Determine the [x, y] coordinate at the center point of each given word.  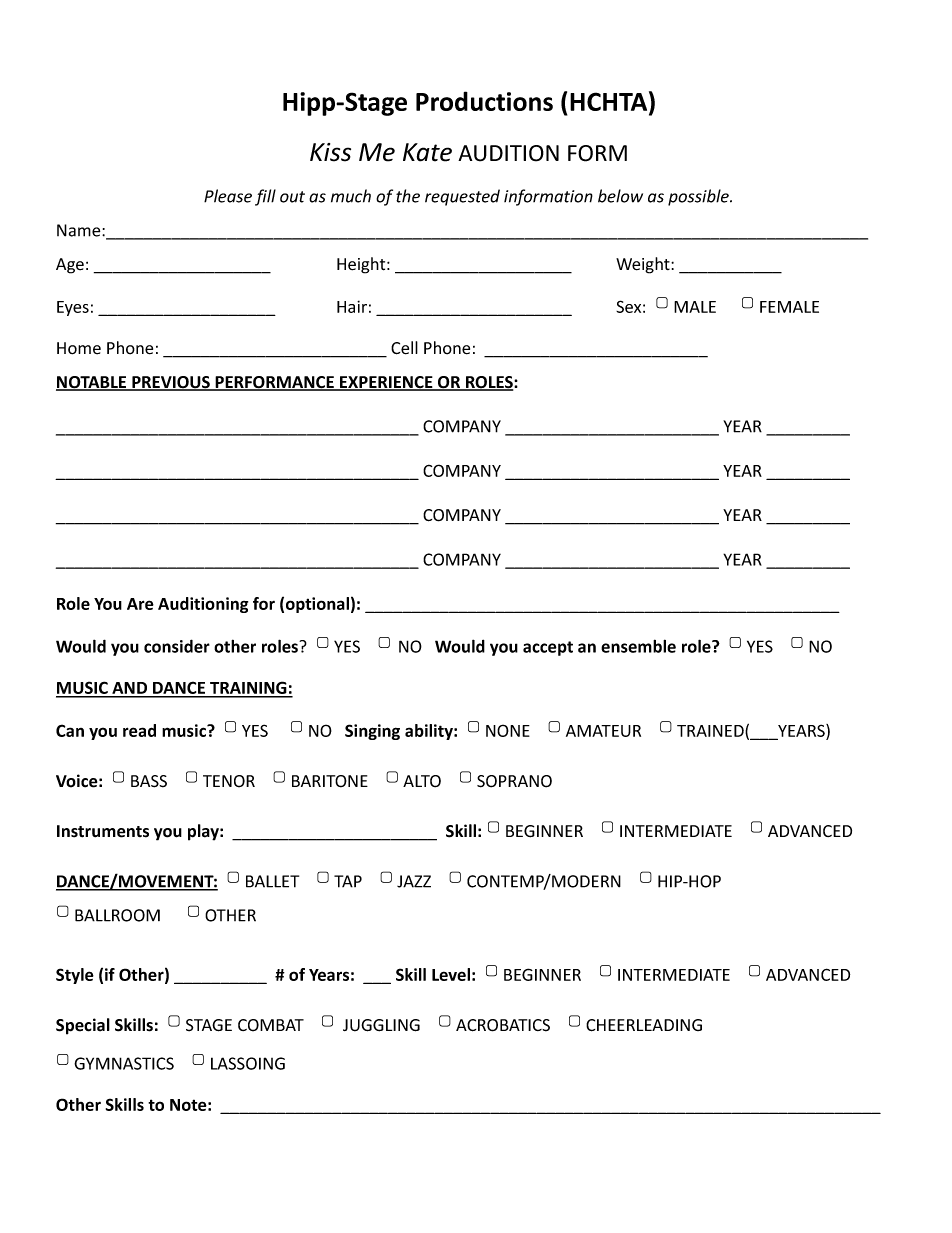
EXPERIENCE [386, 383]
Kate [427, 152]
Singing [372, 732]
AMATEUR [603, 731]
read [139, 730]
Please [228, 196]
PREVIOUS [171, 383]
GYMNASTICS [124, 1063]
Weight [644, 265]
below [620, 196]
